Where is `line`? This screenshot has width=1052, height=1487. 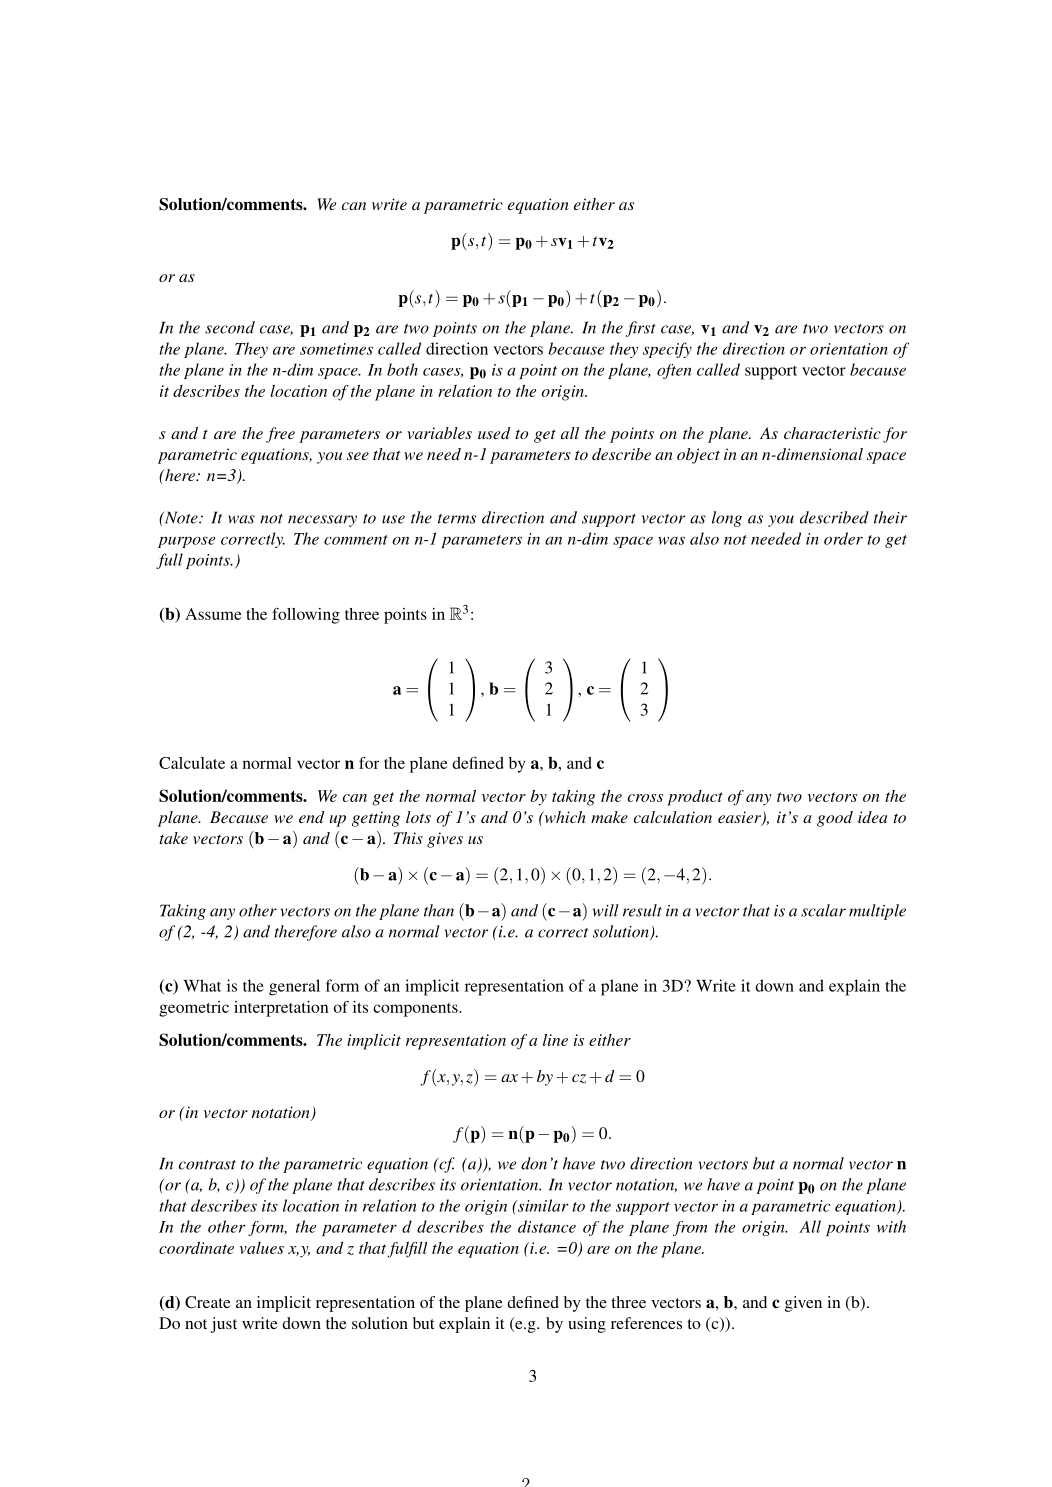
line is located at coordinates (555, 1040).
